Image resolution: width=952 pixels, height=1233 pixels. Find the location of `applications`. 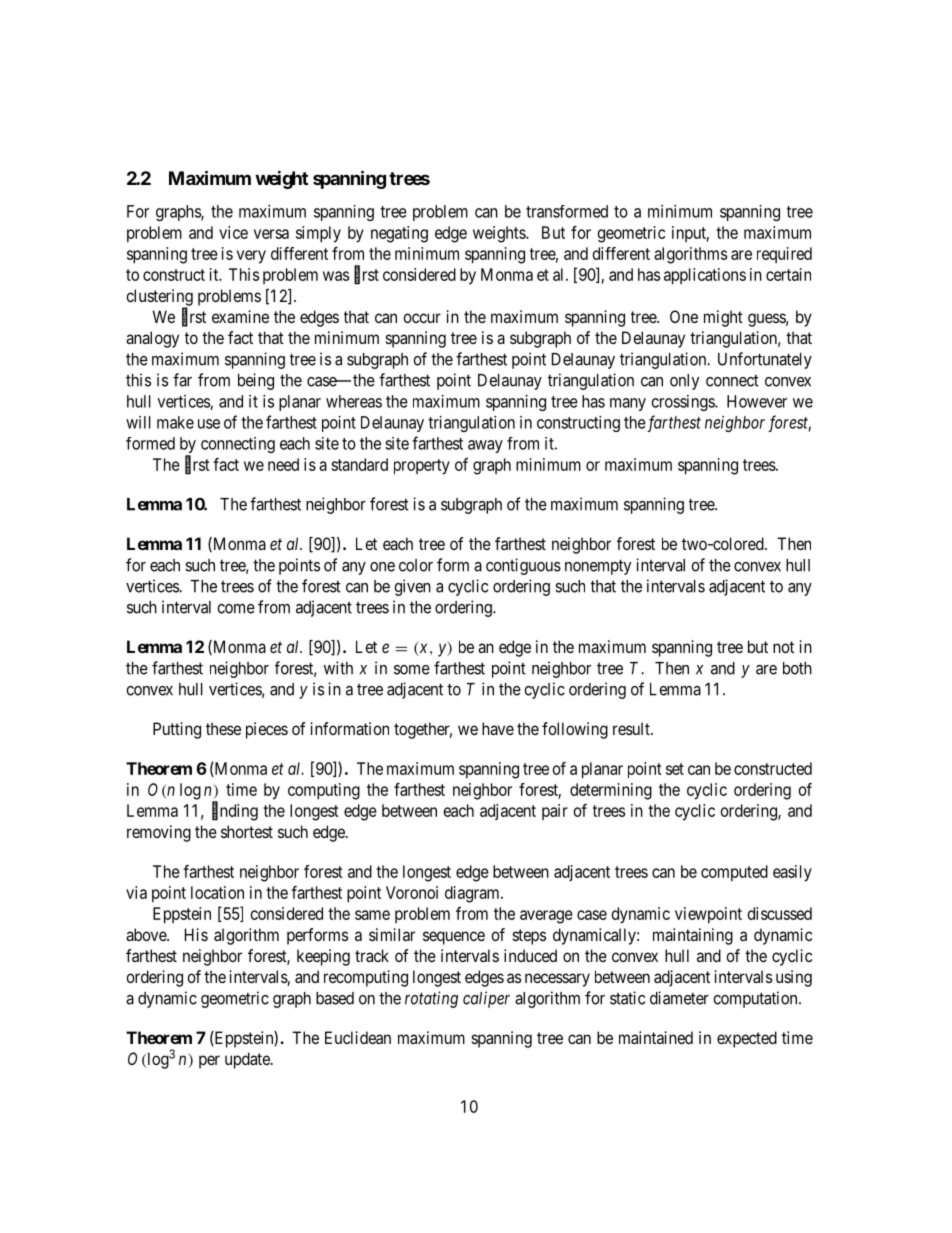

applications is located at coordinates (705, 276).
